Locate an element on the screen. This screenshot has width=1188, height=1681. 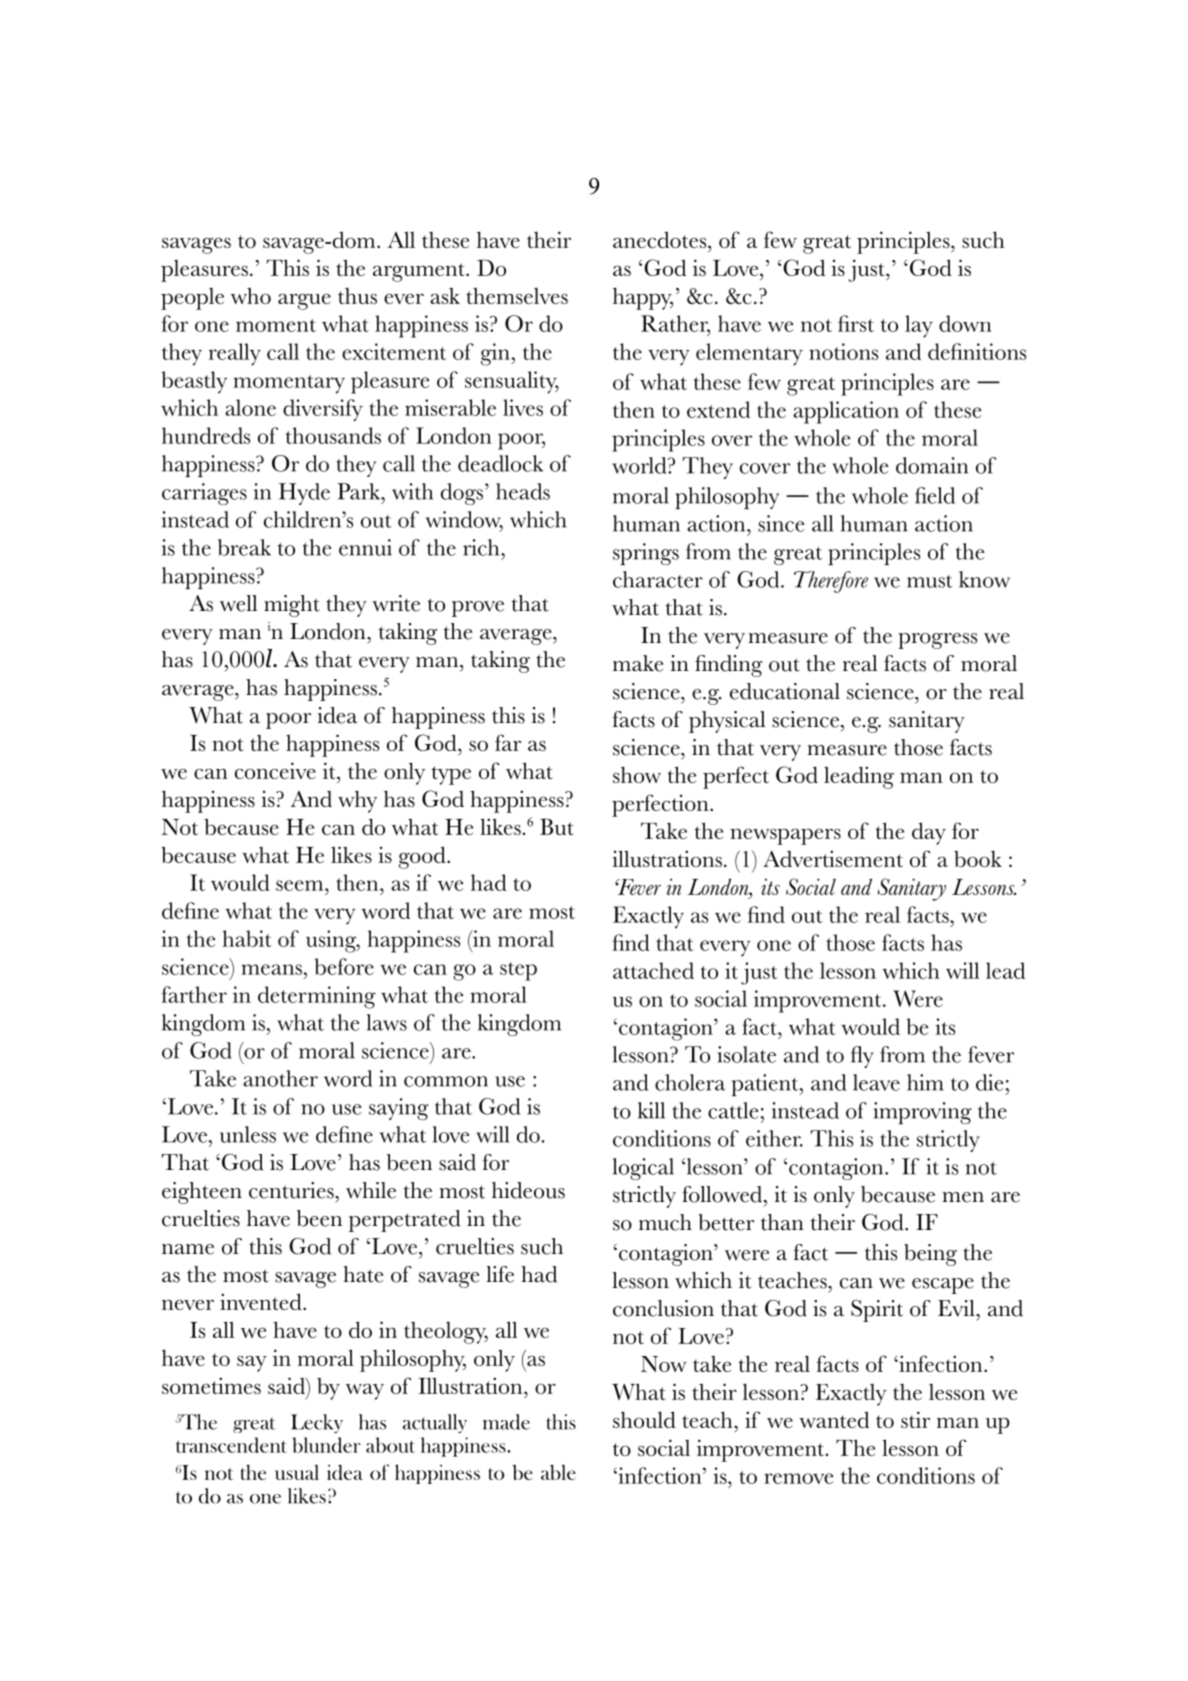
lay is located at coordinates (919, 326).
